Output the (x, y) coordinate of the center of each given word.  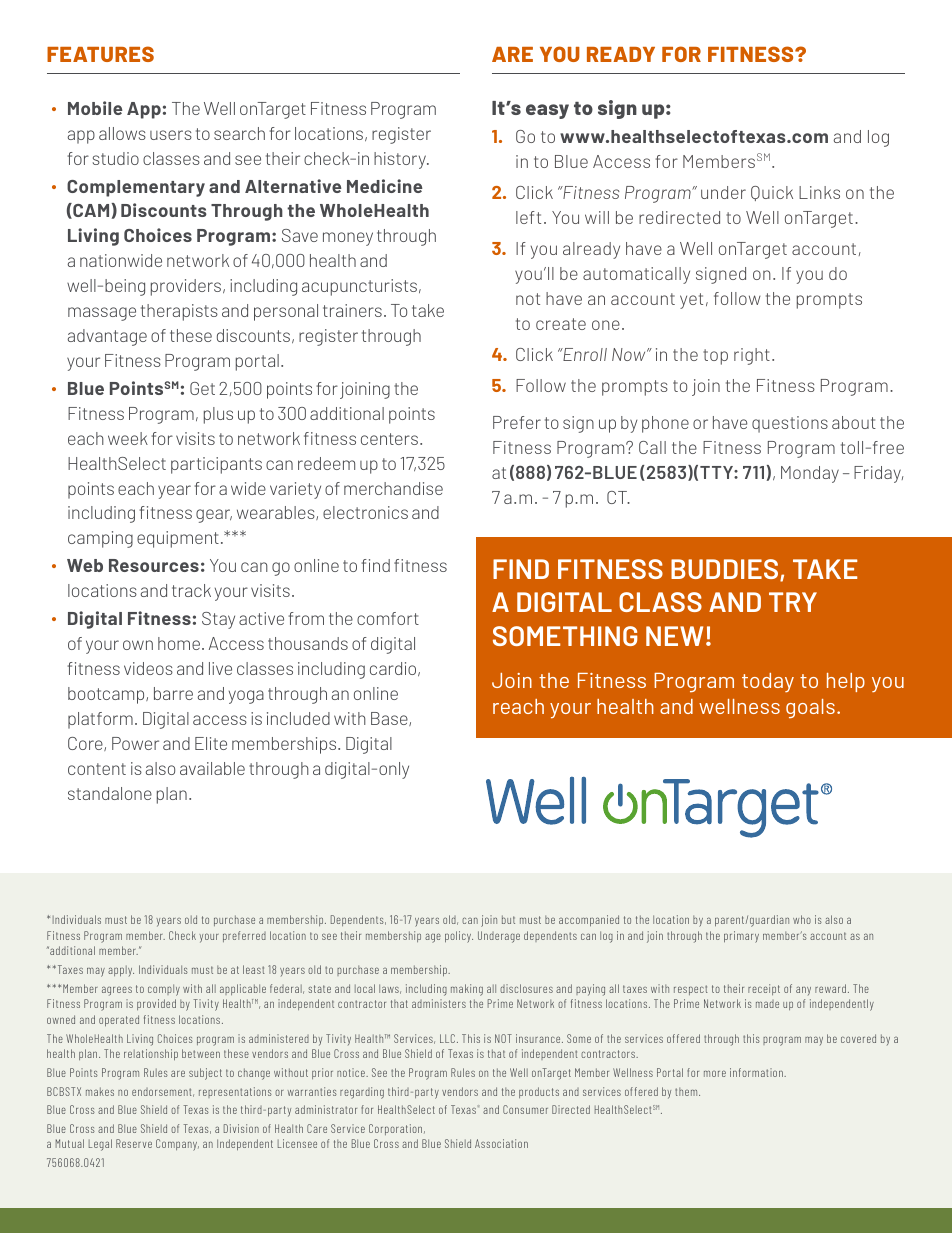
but (508, 919)
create (561, 324)
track (191, 590)
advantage (107, 337)
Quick (772, 193)
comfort (388, 618)
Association (501, 1143)
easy (547, 111)
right (752, 356)
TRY (793, 602)
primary (741, 937)
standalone (110, 793)
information (757, 1072)
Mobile (95, 108)
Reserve (134, 1143)
